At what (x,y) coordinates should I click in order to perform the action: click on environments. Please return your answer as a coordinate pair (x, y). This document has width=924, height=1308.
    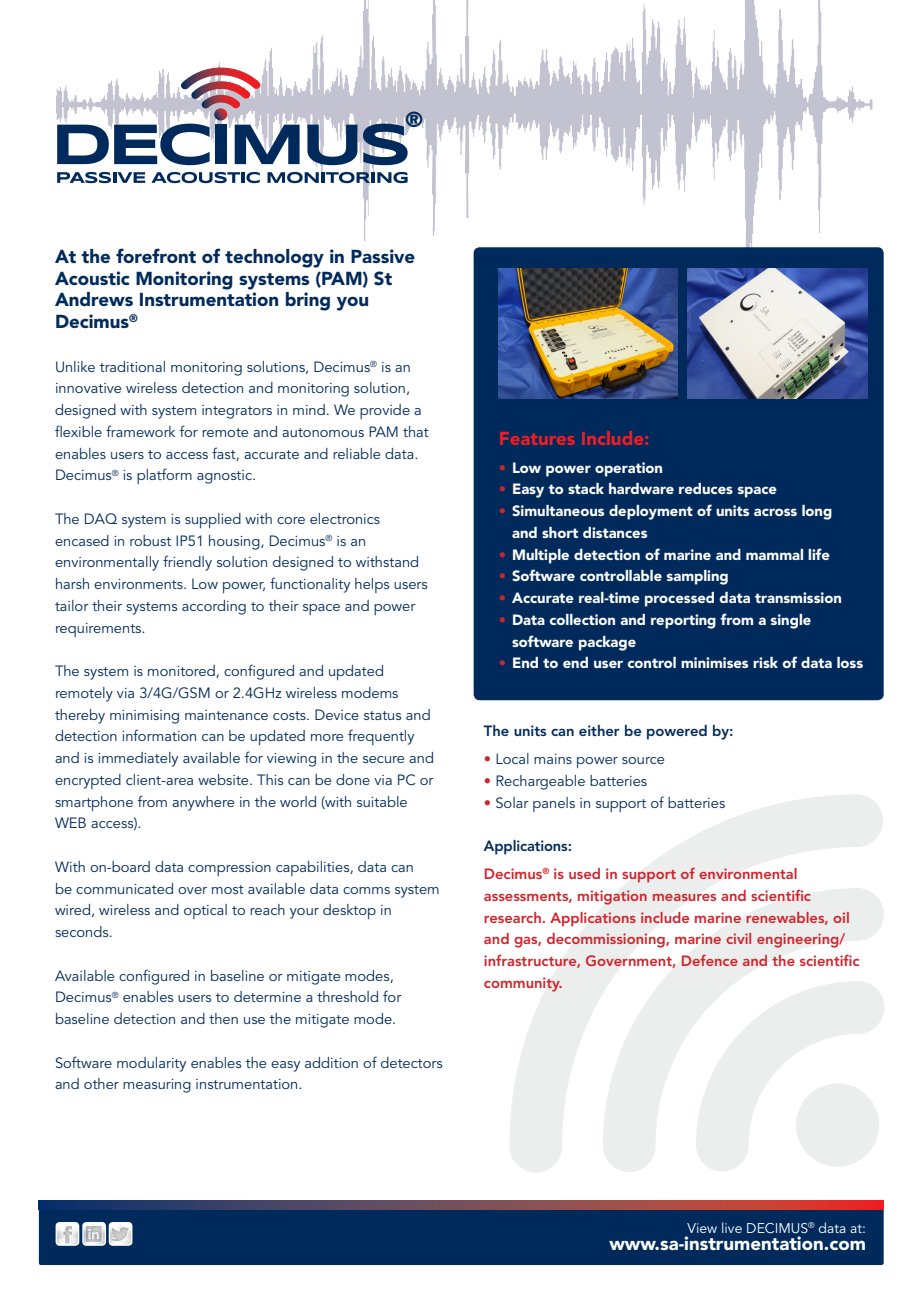
    Looking at the image, I should click on (139, 584).
